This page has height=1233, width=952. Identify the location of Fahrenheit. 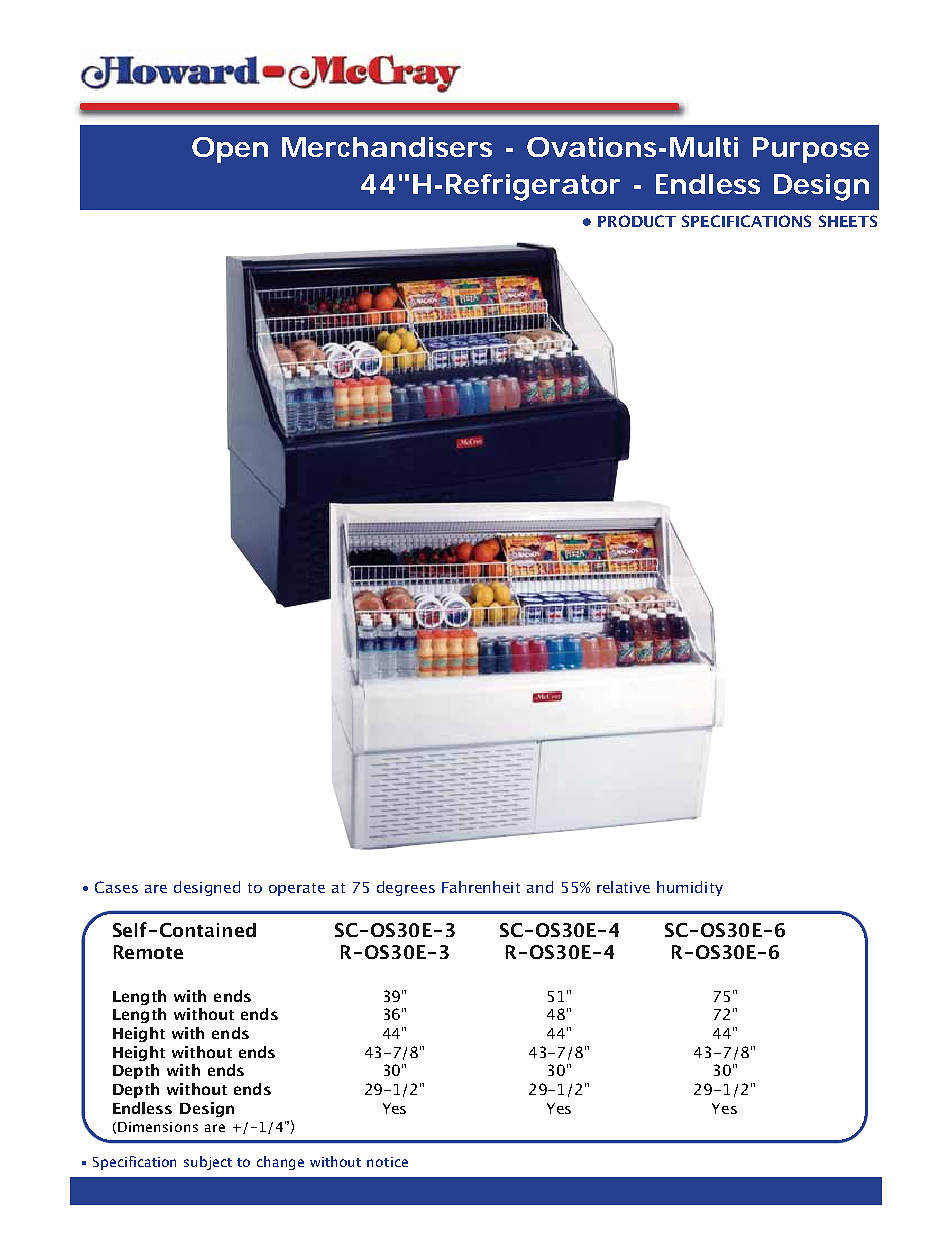
(481, 887).
